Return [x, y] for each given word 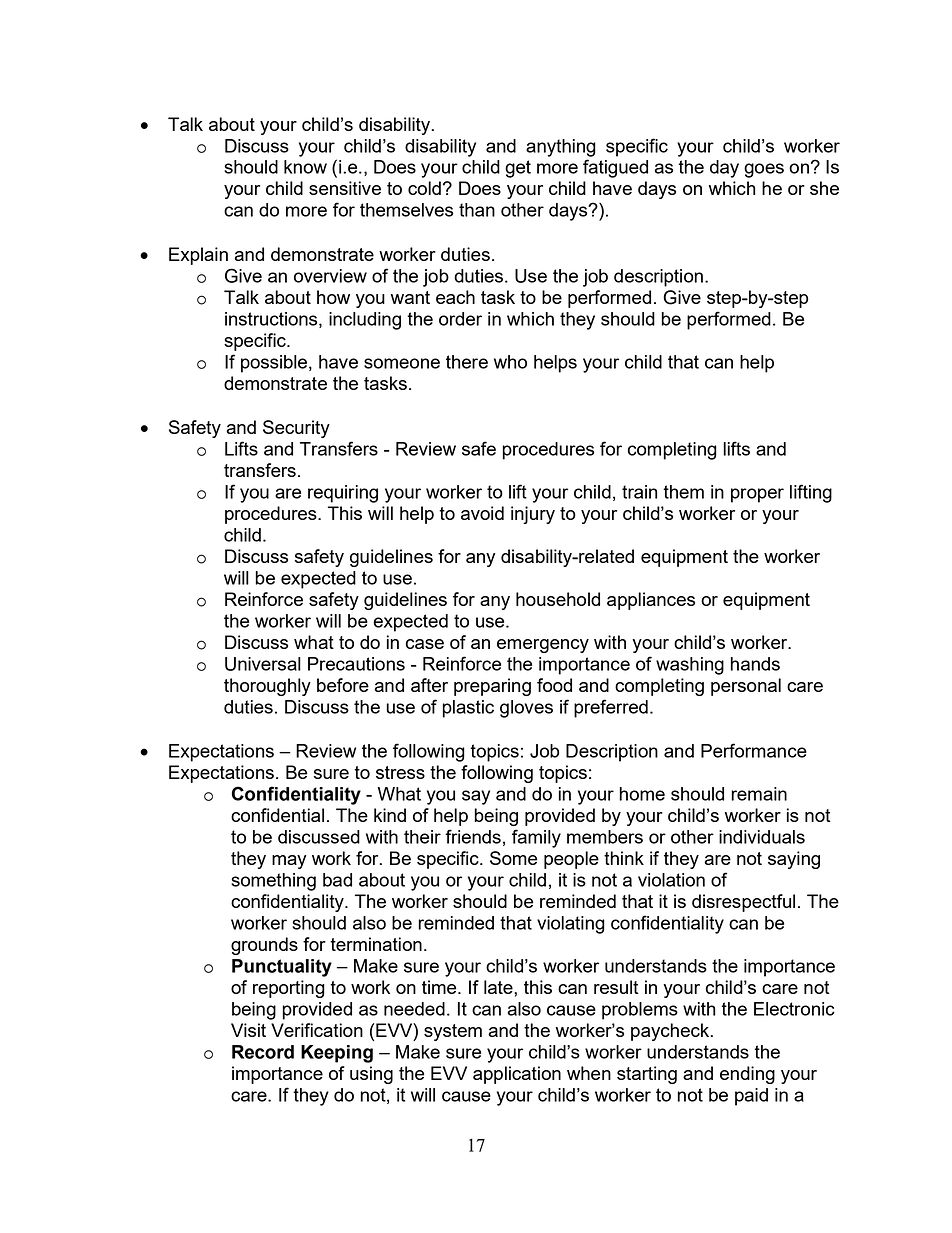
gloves [526, 709]
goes [764, 170]
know [305, 167]
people [571, 860]
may [289, 862]
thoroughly [267, 687]
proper [757, 495]
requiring [343, 494]
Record [263, 1052]
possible [275, 364]
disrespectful [743, 903]
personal [746, 687]
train [639, 492]
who [510, 362]
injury [533, 515]
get [518, 169]
